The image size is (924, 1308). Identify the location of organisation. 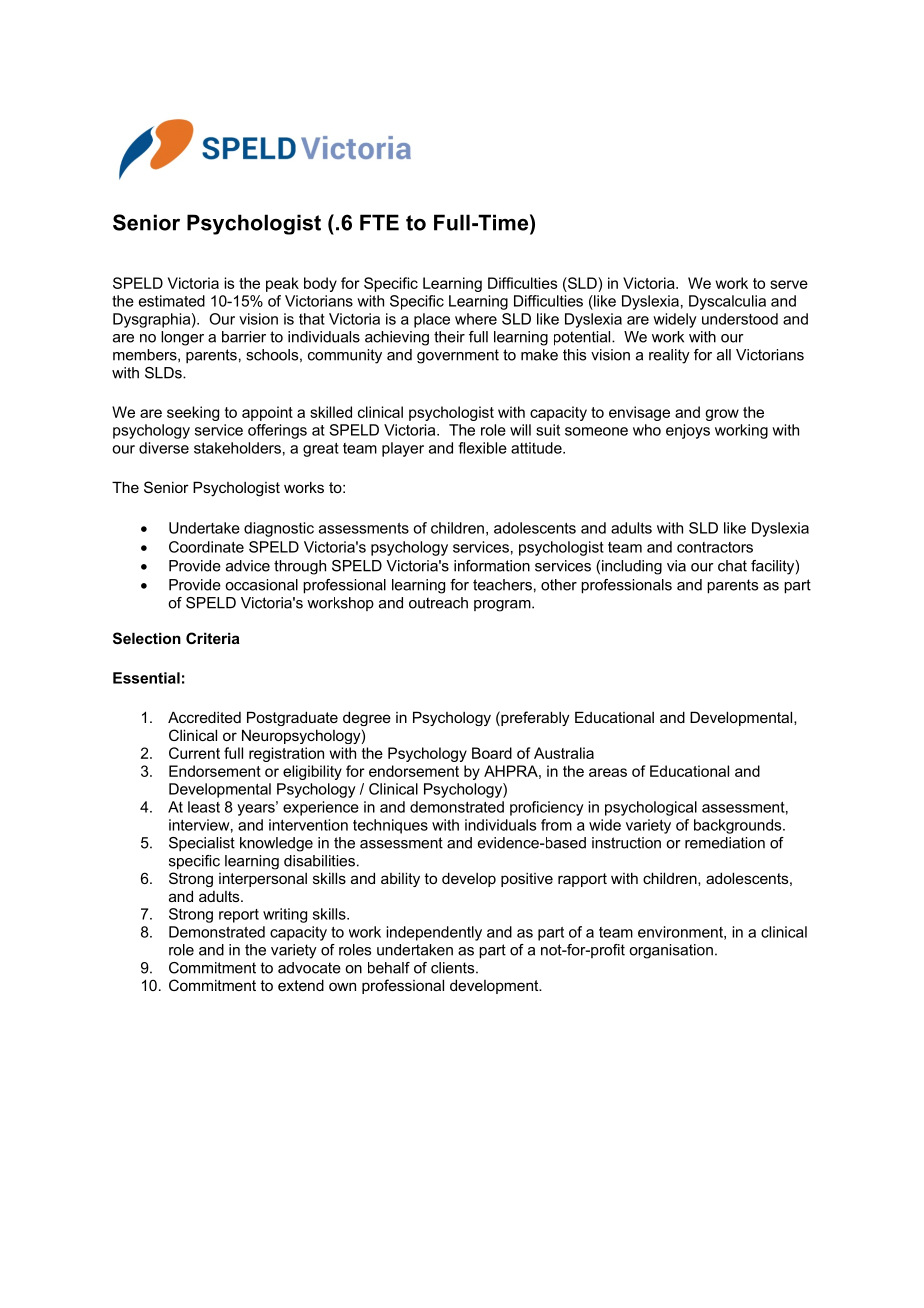
(671, 951).
